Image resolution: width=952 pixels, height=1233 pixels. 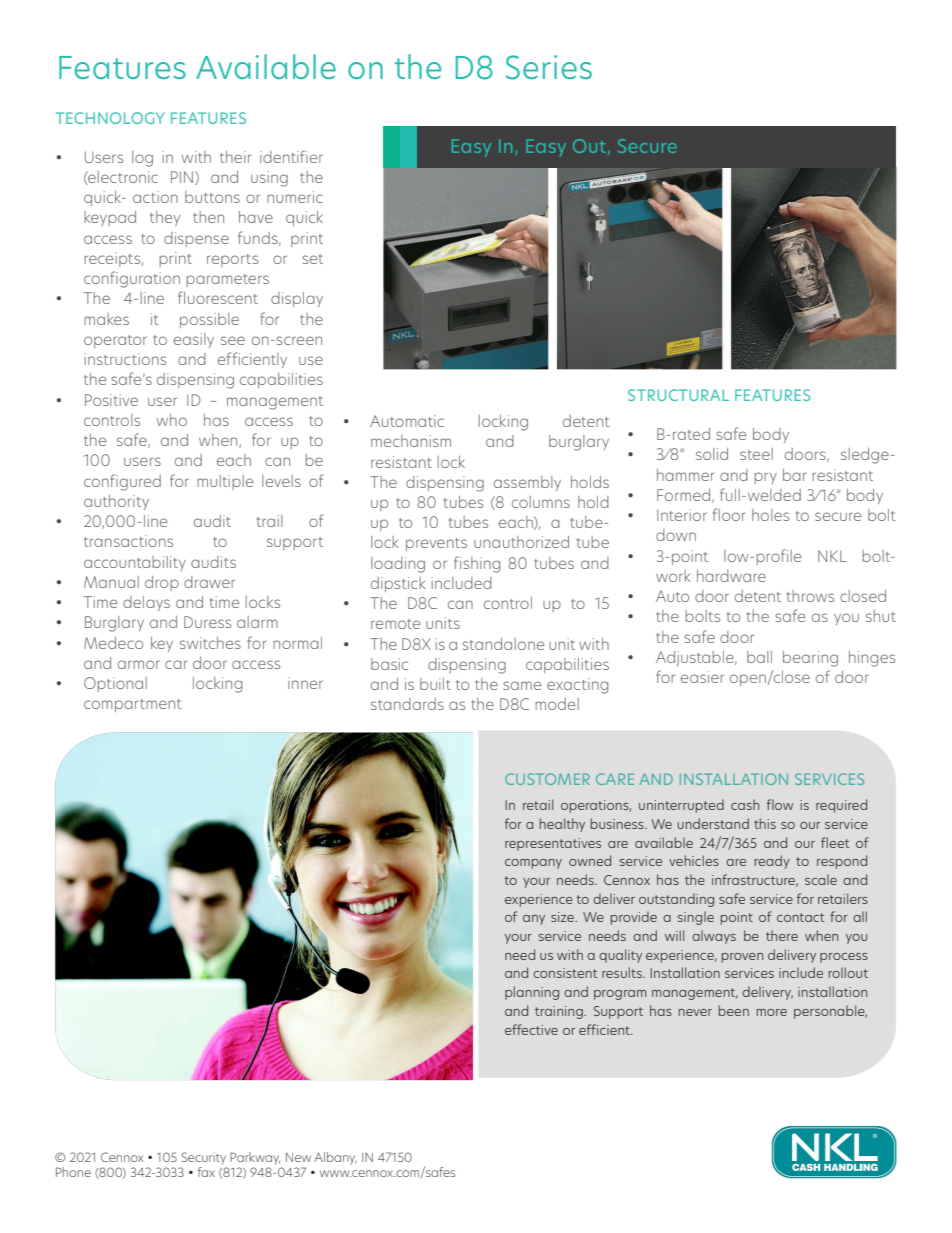 What do you see at coordinates (204, 1158) in the screenshot?
I see `Security` at bounding box center [204, 1158].
